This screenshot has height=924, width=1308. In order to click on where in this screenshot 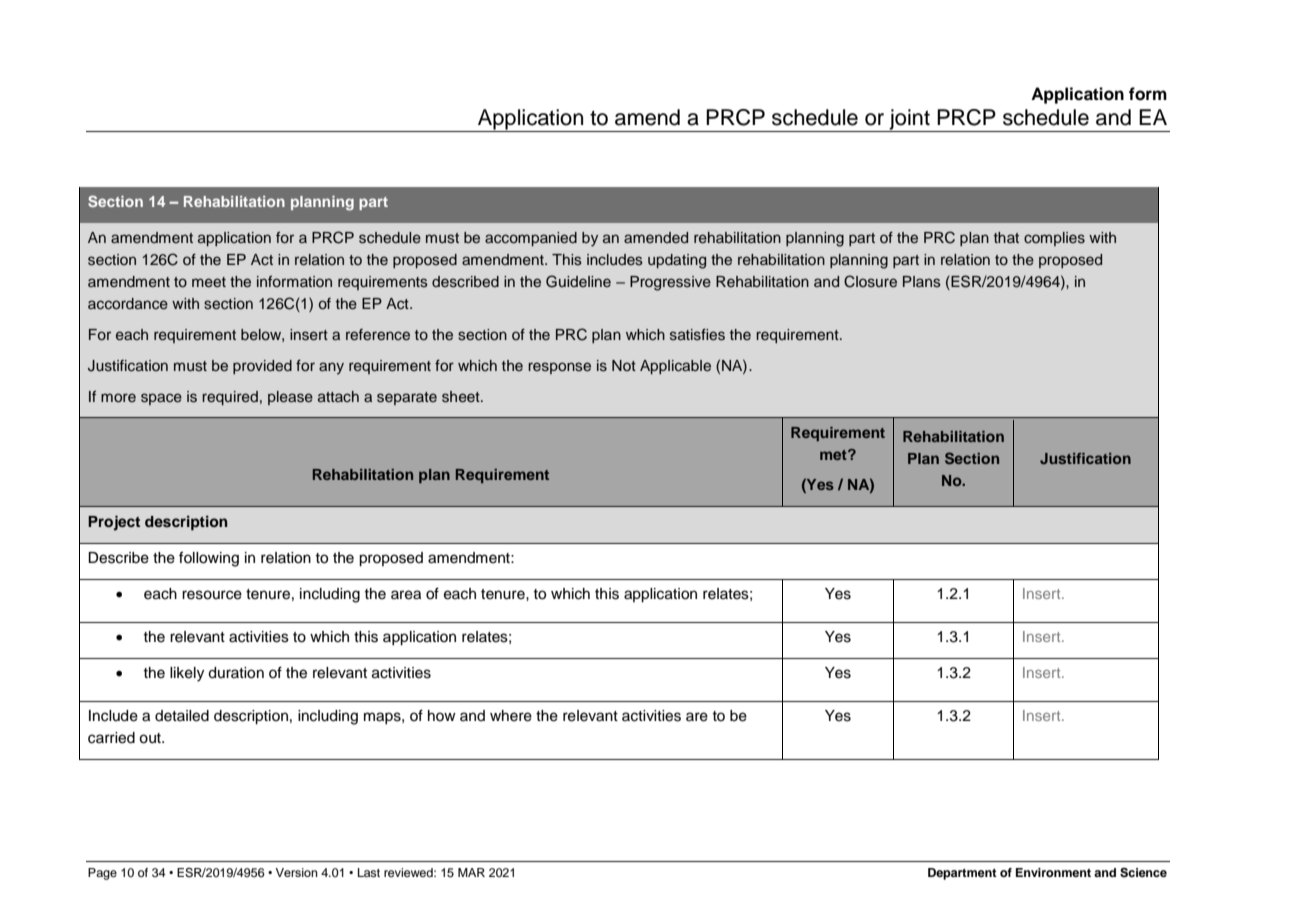, I will do `click(511, 716)`.
